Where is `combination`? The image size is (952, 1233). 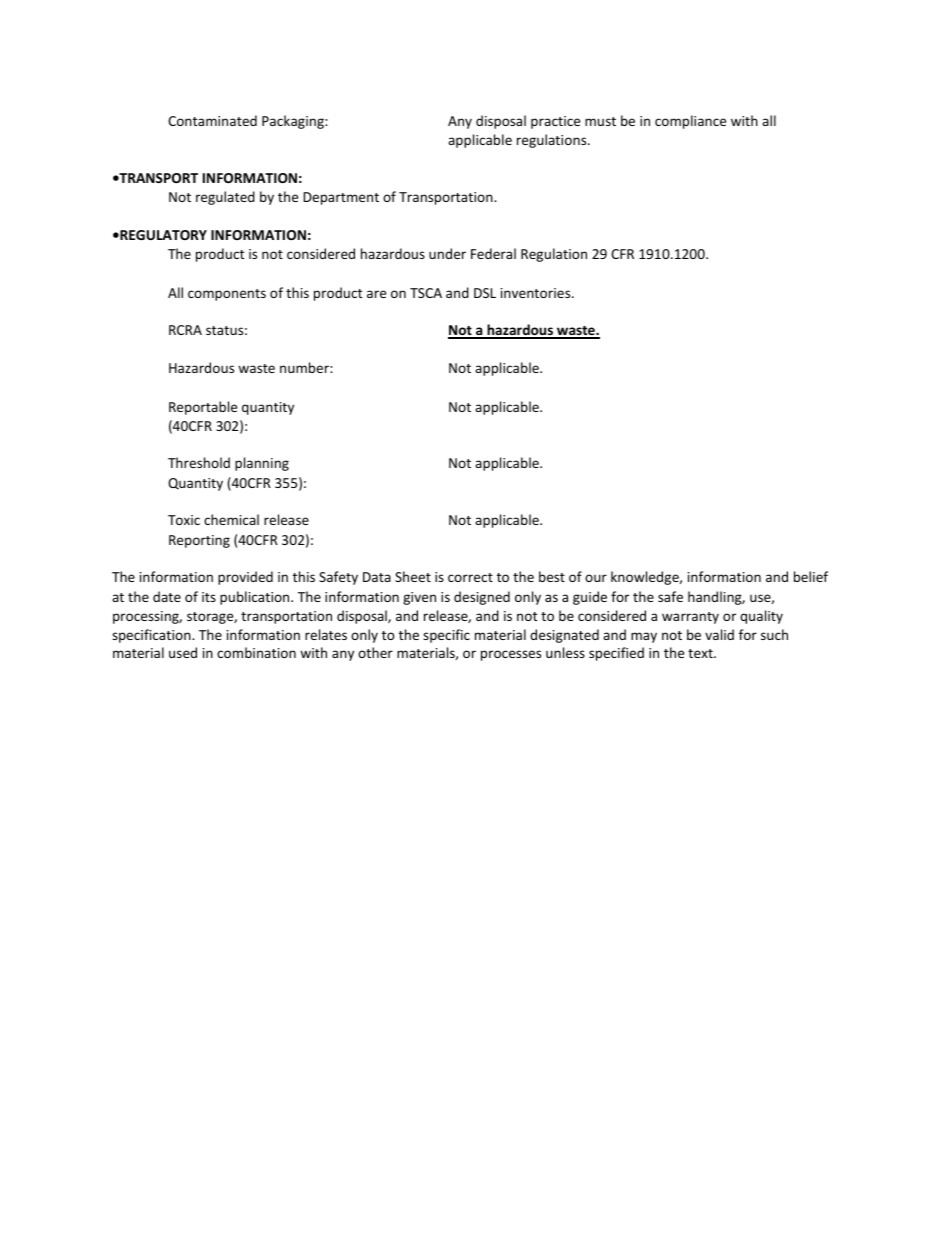
combination is located at coordinates (256, 652).
